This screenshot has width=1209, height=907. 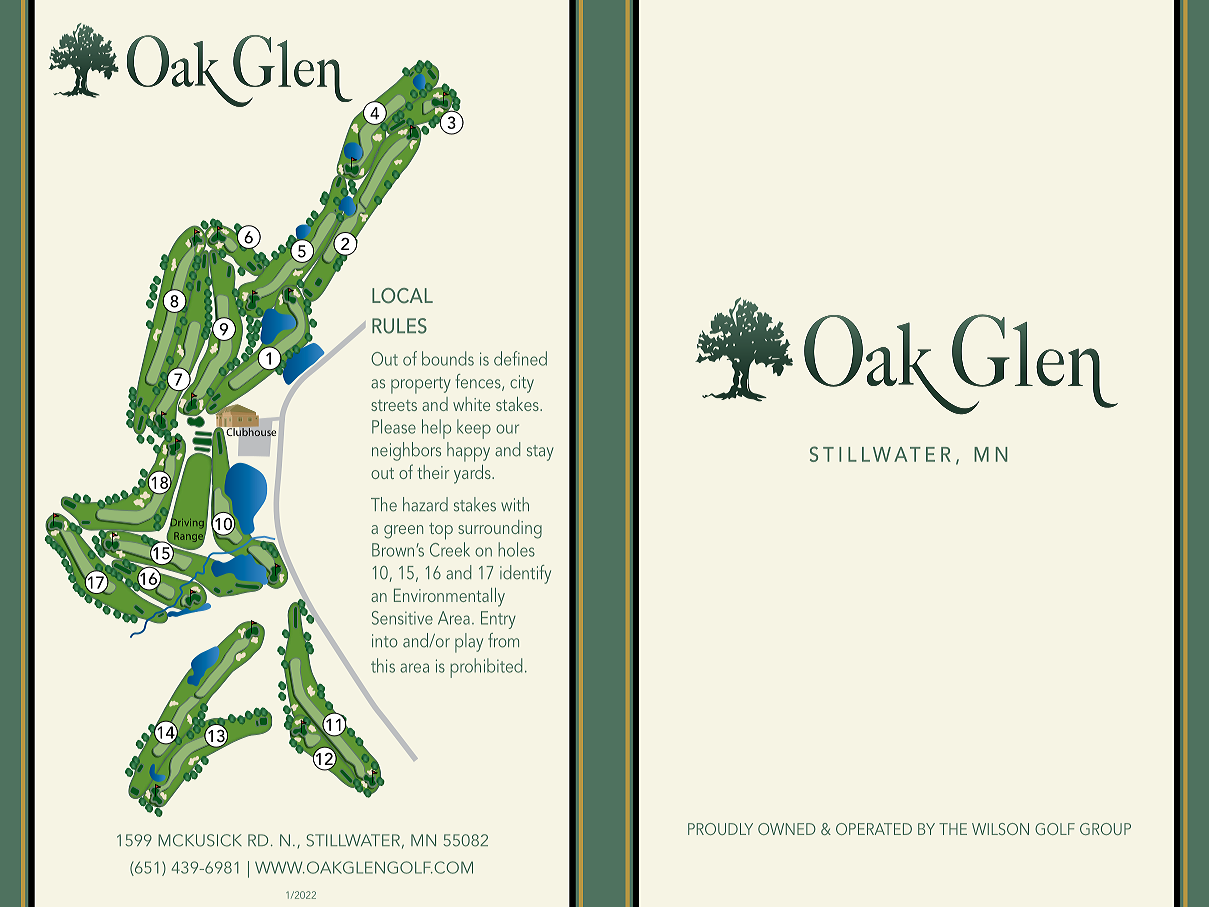 What do you see at coordinates (473, 474) in the screenshot?
I see `yards` at bounding box center [473, 474].
